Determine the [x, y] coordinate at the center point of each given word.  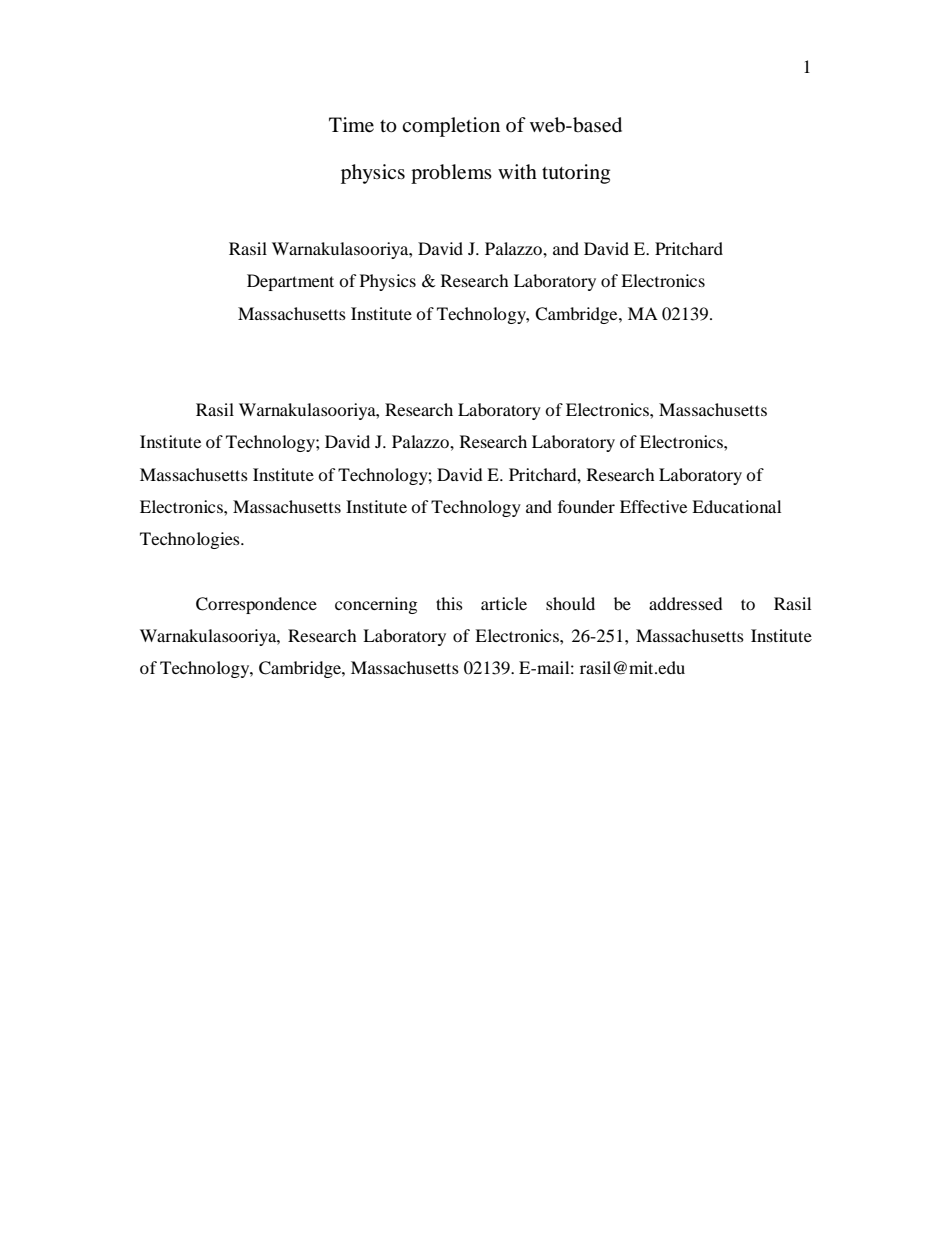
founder [586, 506]
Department [290, 282]
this [449, 603]
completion [451, 127]
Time [351, 125]
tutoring [576, 174]
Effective [653, 506]
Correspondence [256, 605]
